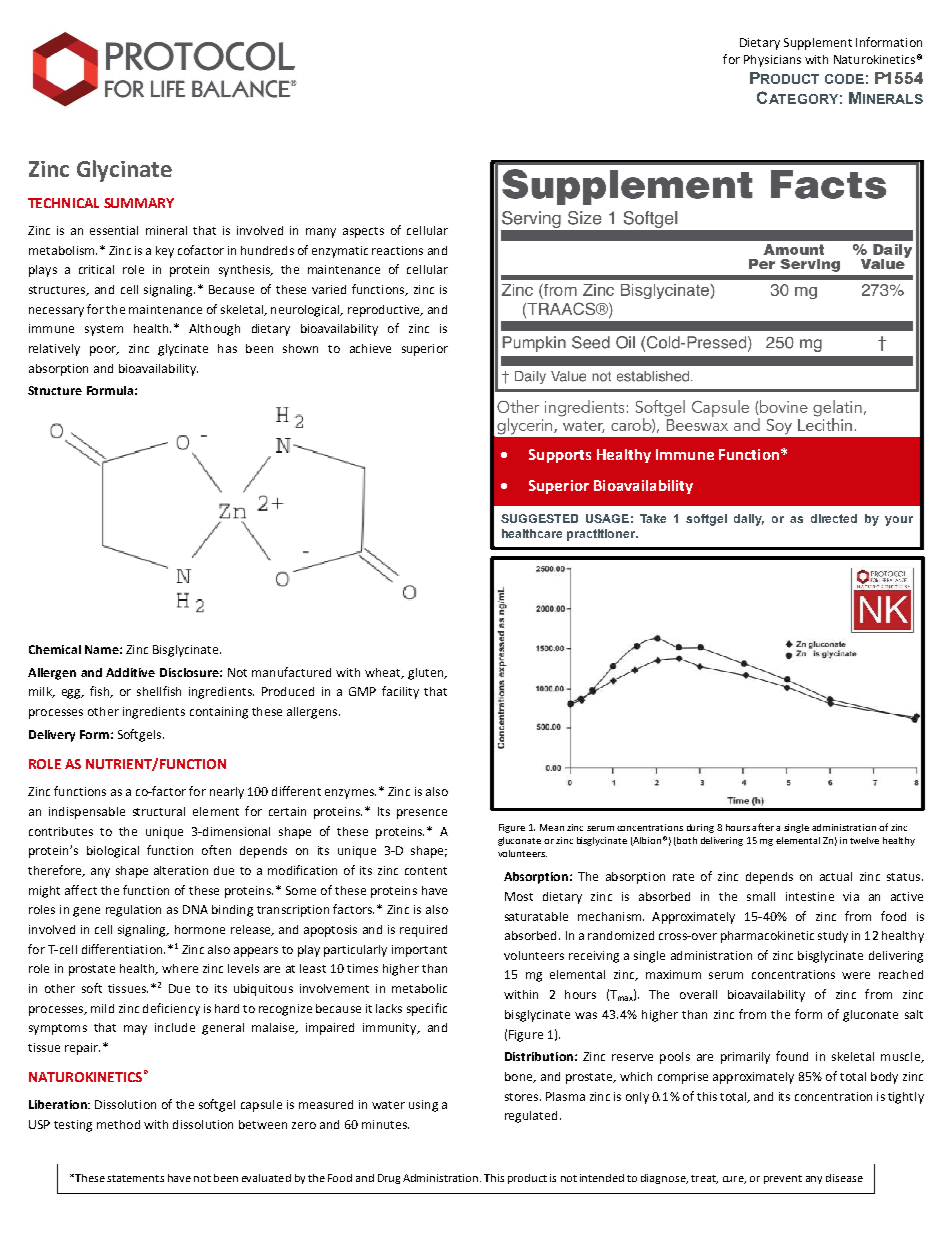 Image resolution: width=952 pixels, height=1233 pixels. Describe the element at coordinates (104, 351) in the screenshot. I see `poor` at that location.
